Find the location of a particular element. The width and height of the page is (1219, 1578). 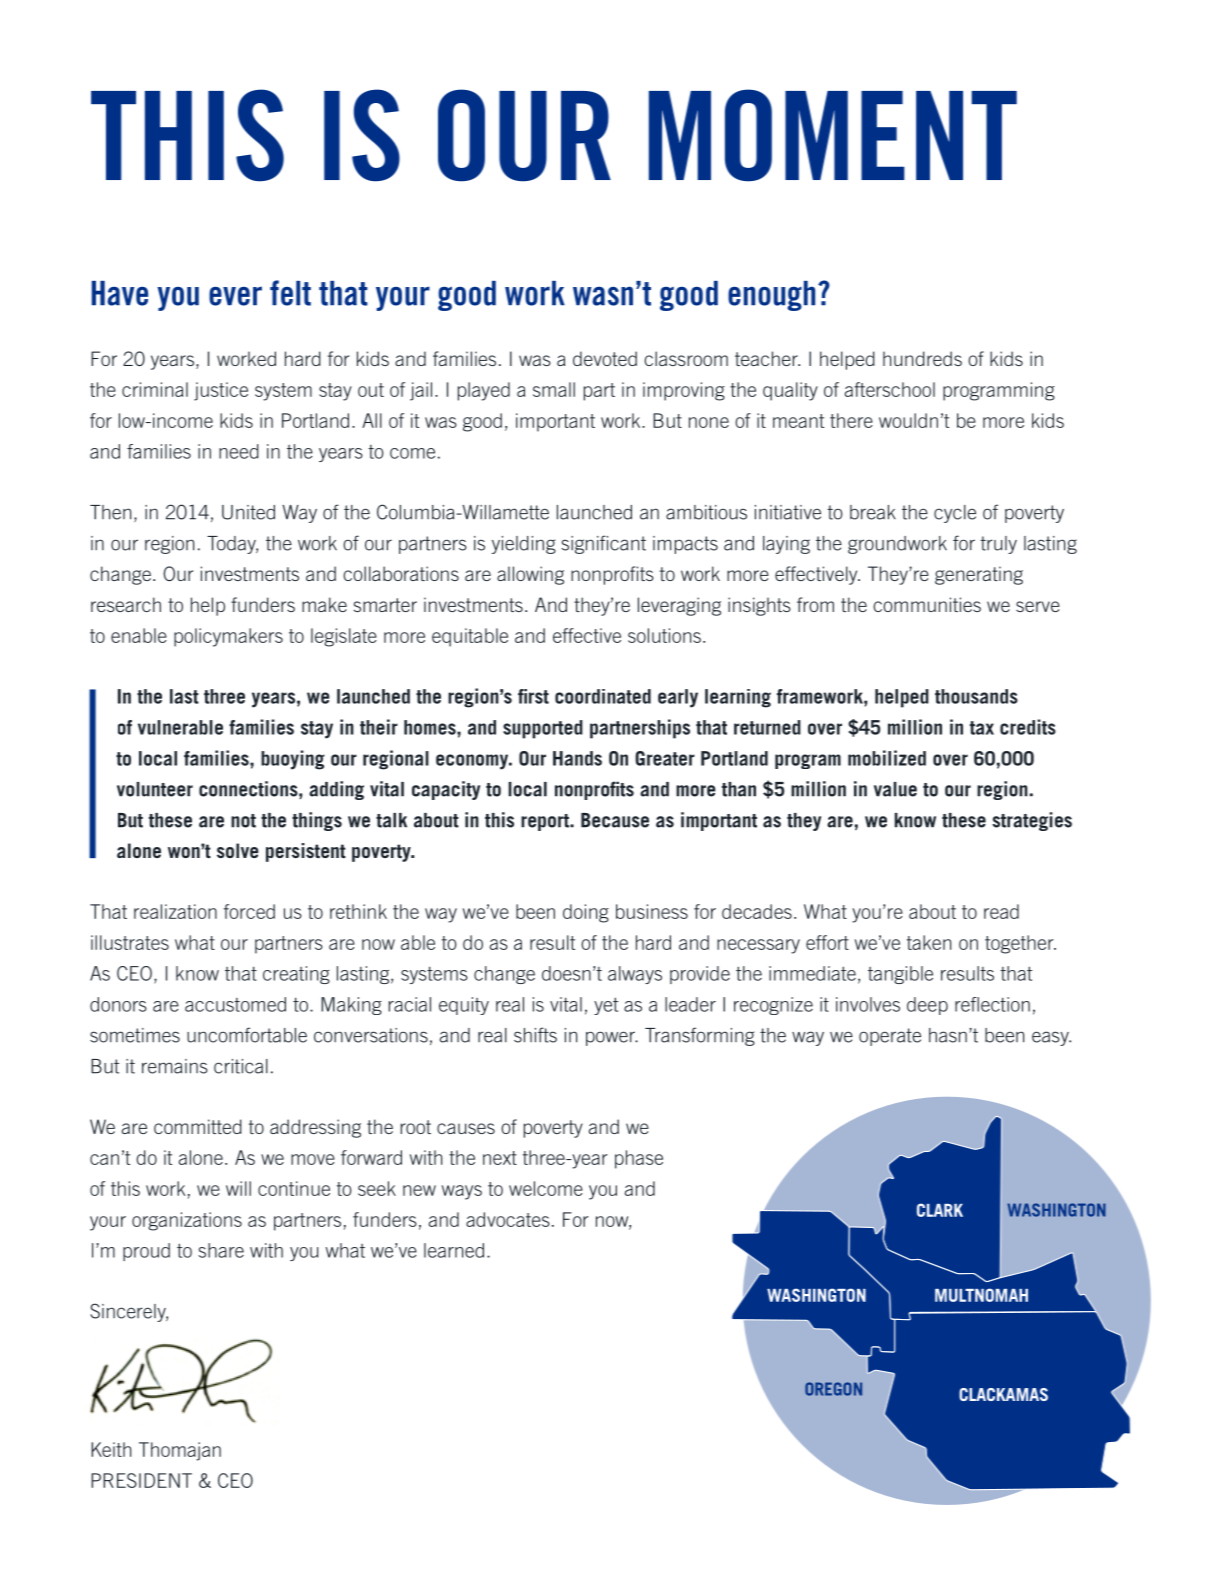

devoted is located at coordinates (605, 358).
